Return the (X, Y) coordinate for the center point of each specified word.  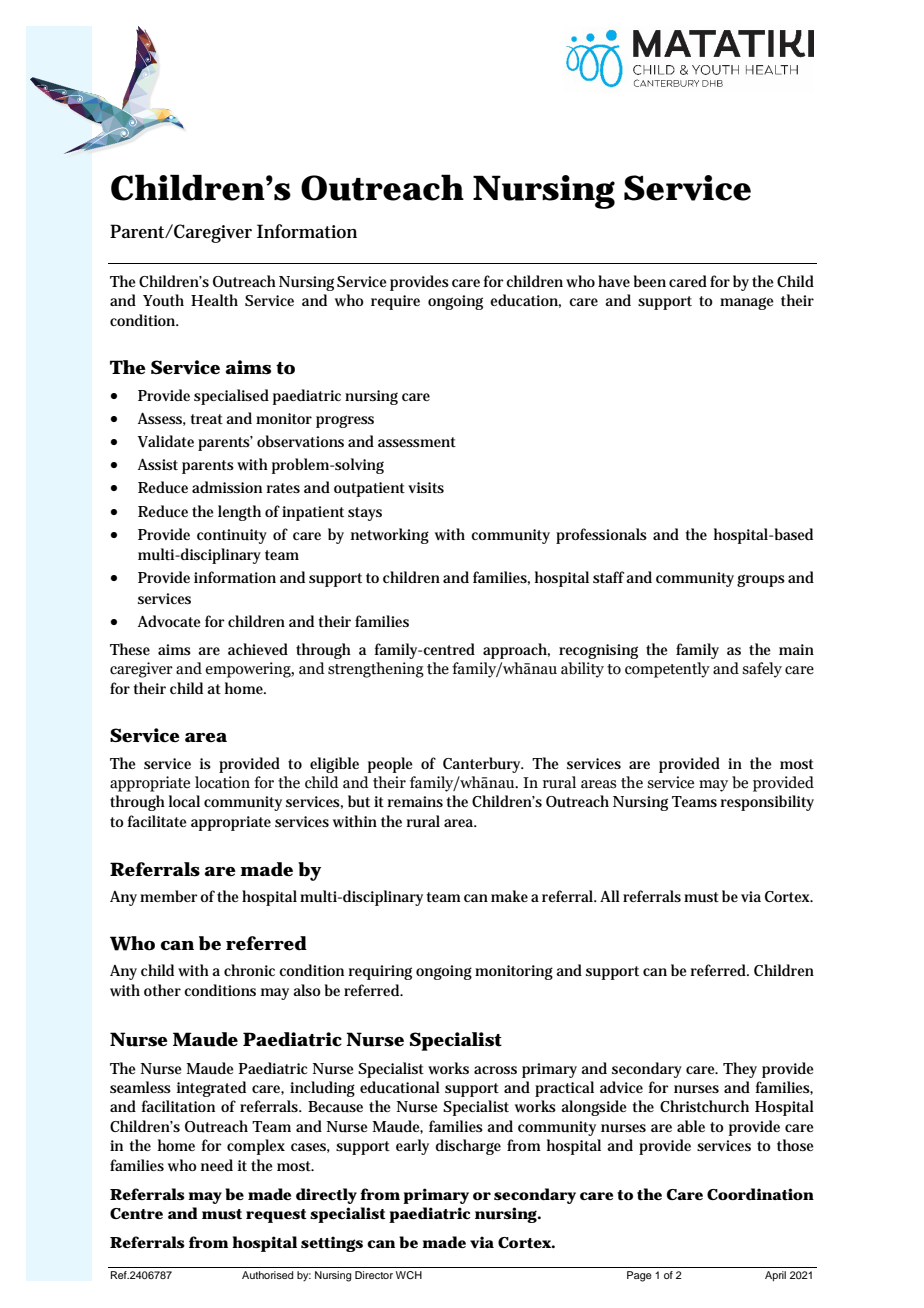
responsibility (767, 803)
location (222, 782)
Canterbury (483, 765)
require (395, 302)
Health (214, 300)
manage (747, 303)
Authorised (267, 1275)
